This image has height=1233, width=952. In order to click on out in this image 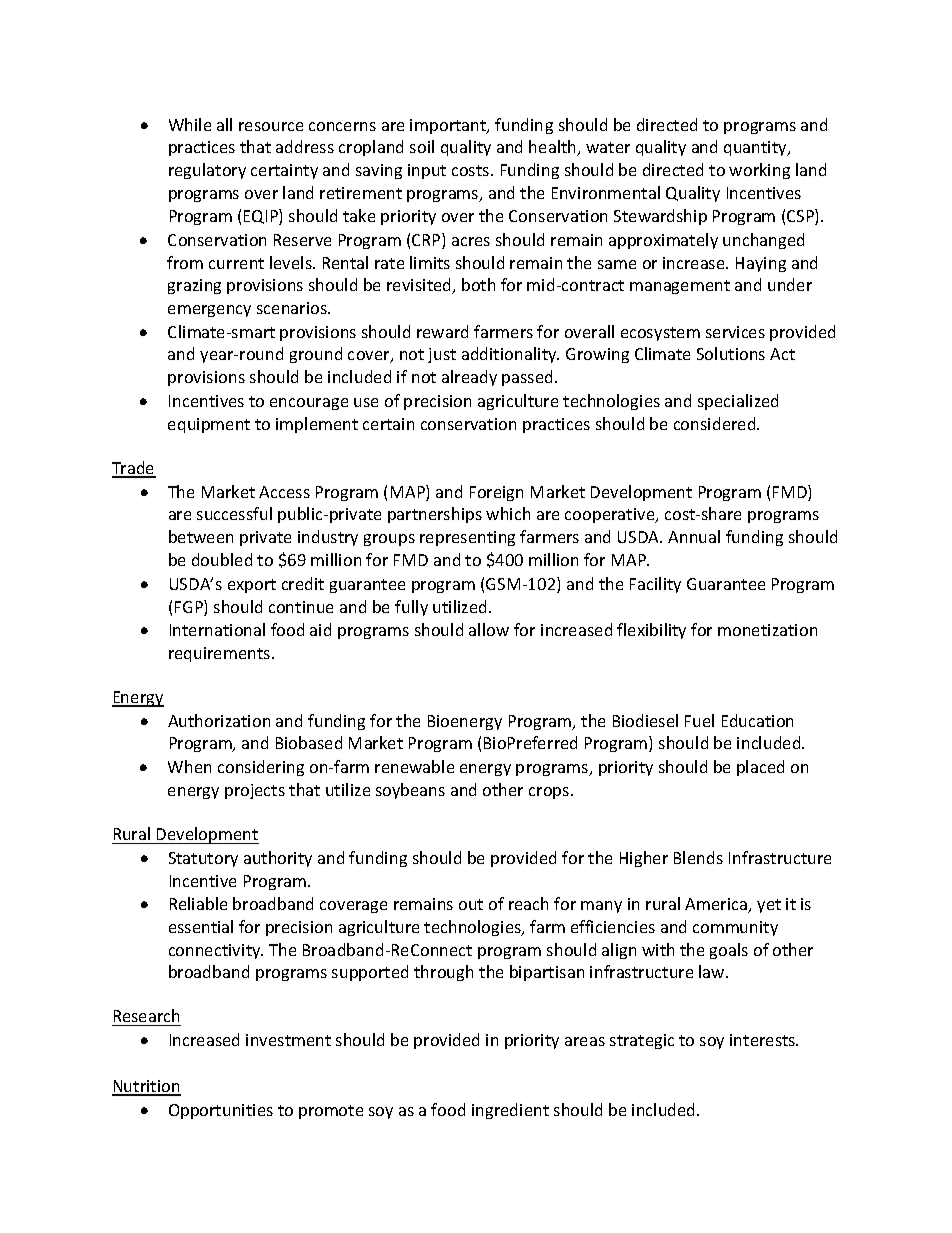, I will do `click(471, 904)`.
